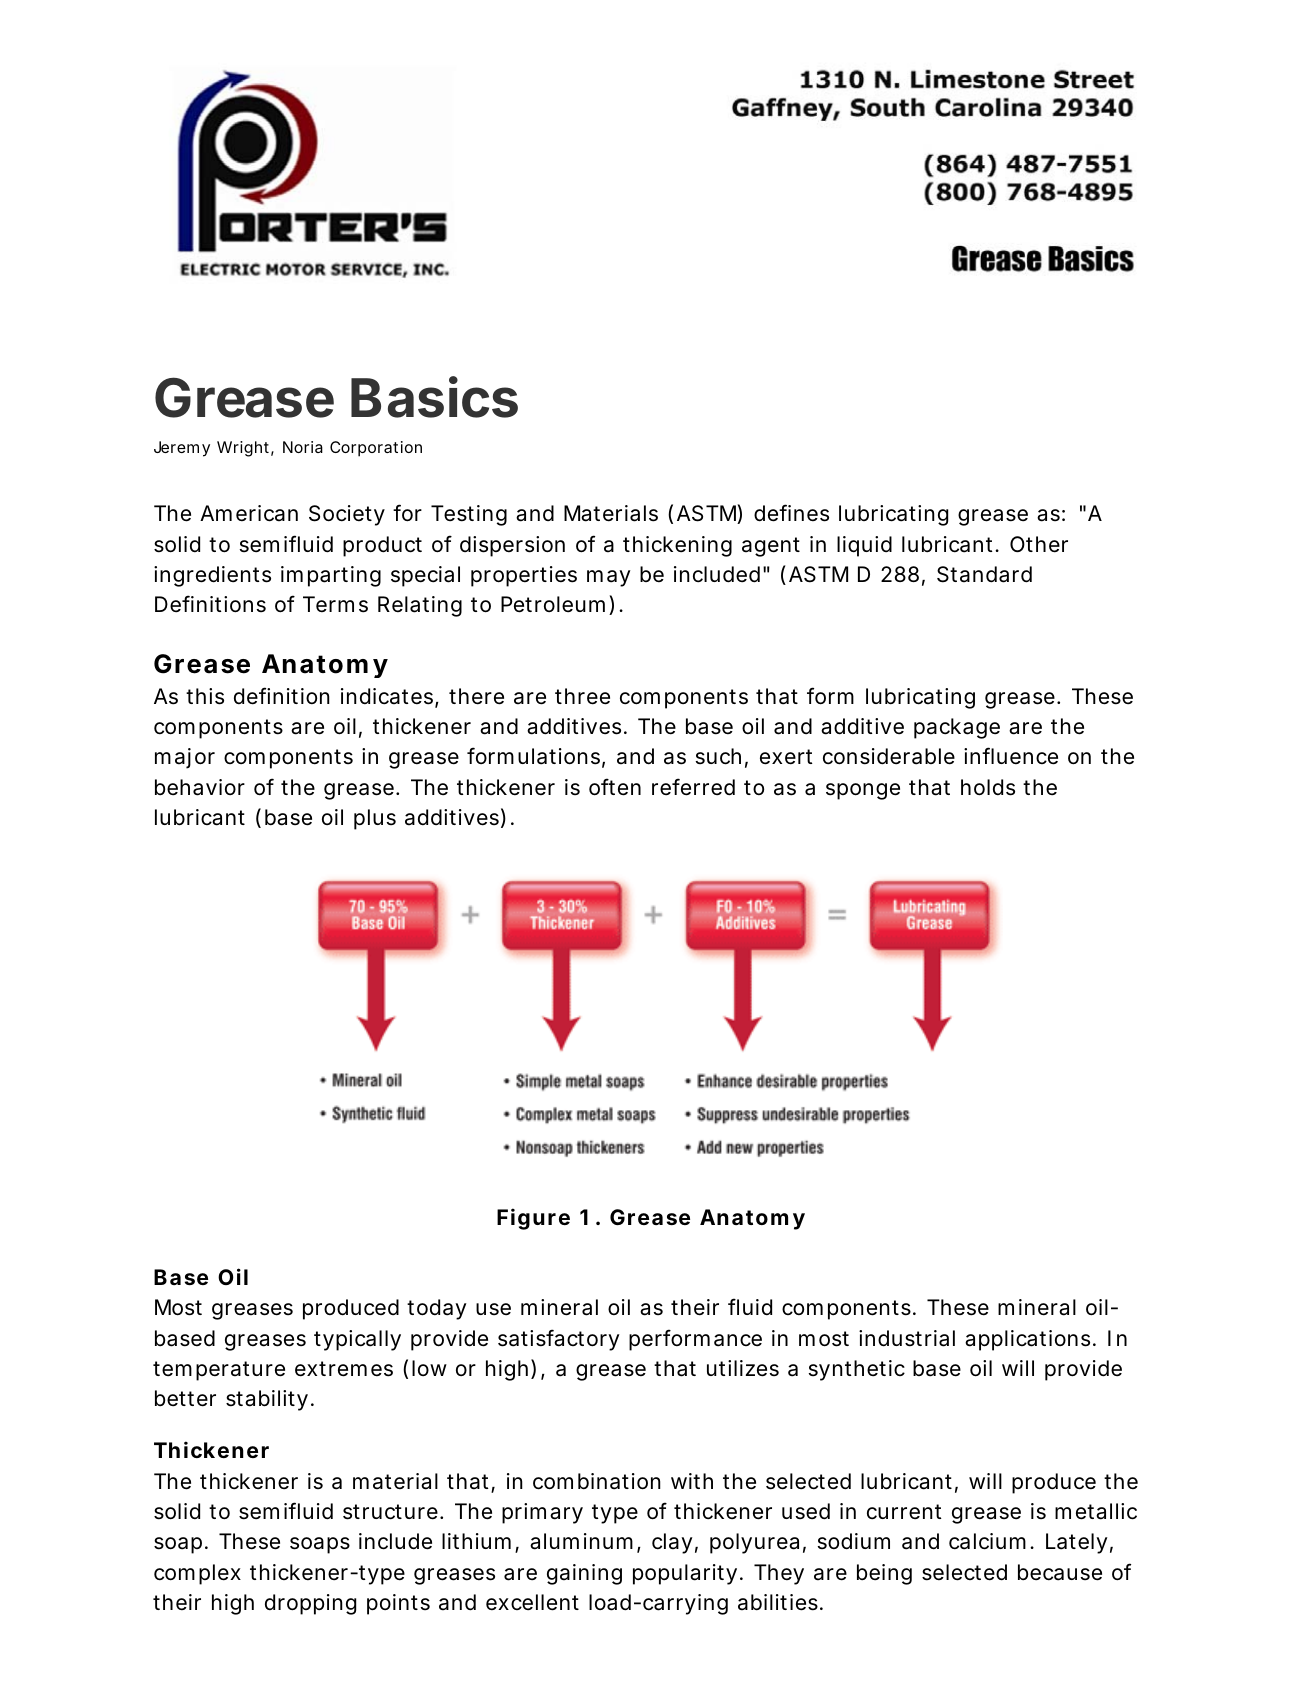 This image has height=1687, width=1303. Describe the element at coordinates (310, 1604) in the image. I see `dropping` at that location.
